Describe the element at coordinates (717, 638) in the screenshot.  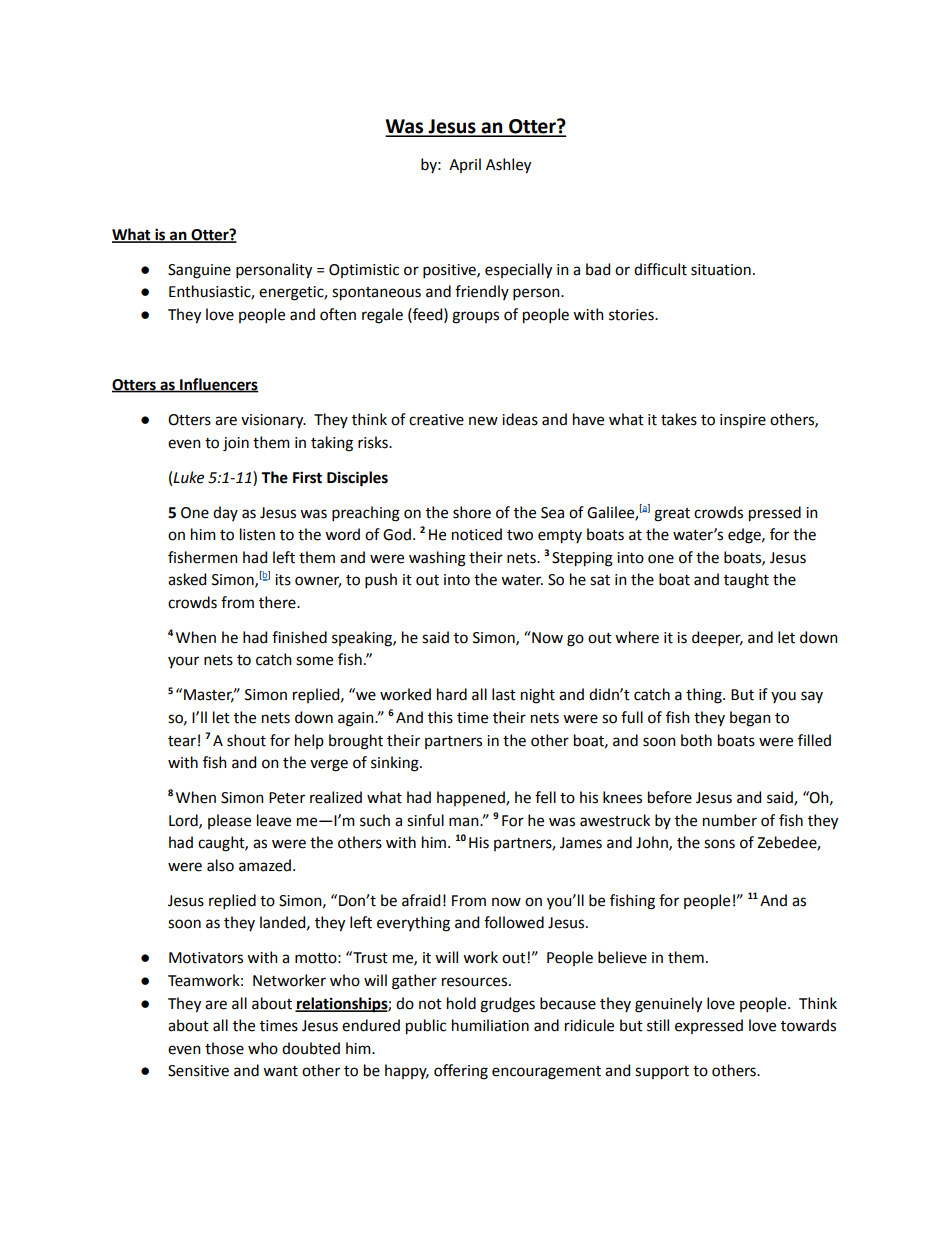
I see `deeper` at that location.
